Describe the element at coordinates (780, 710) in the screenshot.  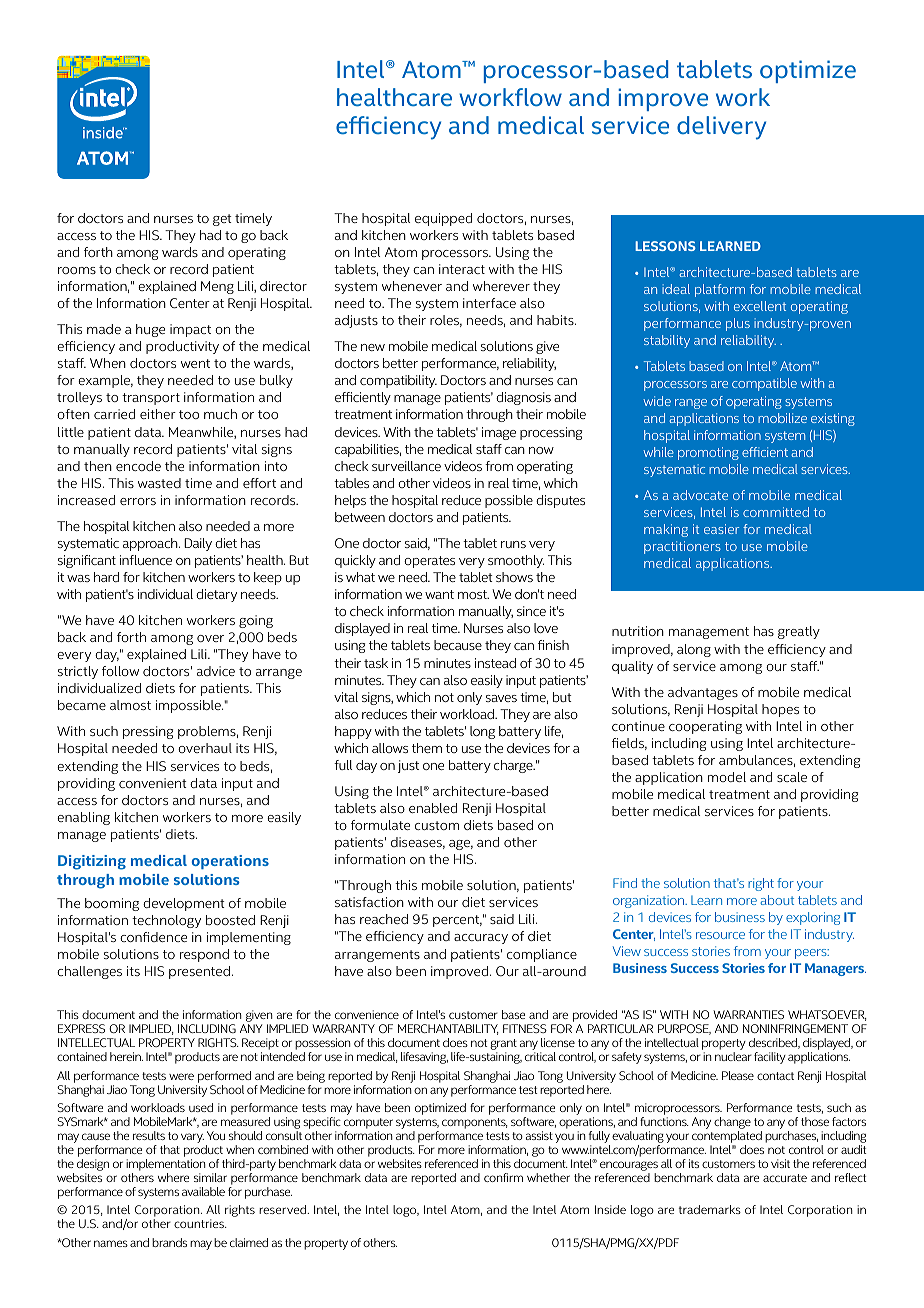
I see `hopes` at that location.
